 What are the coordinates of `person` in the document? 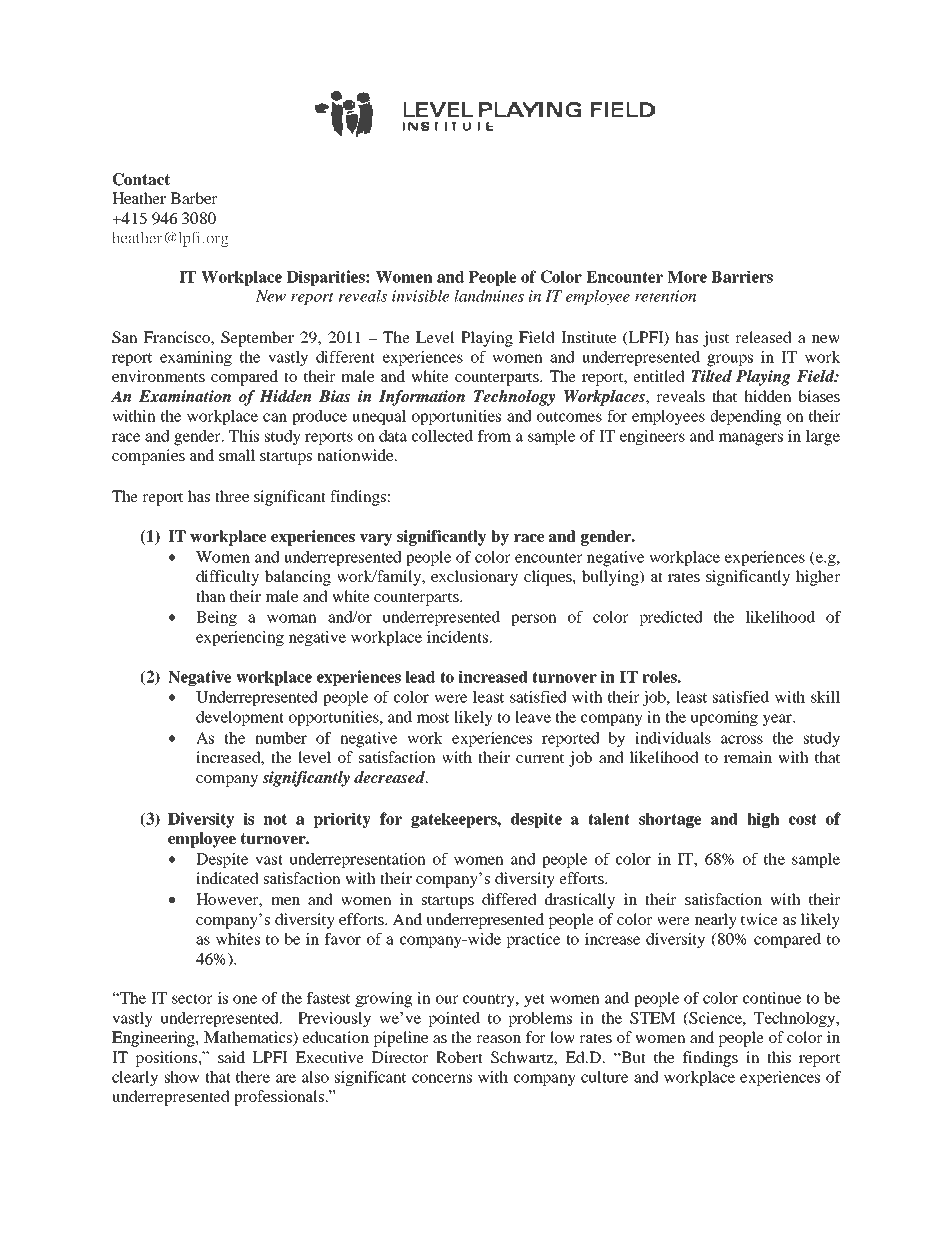 It's located at (534, 620).
